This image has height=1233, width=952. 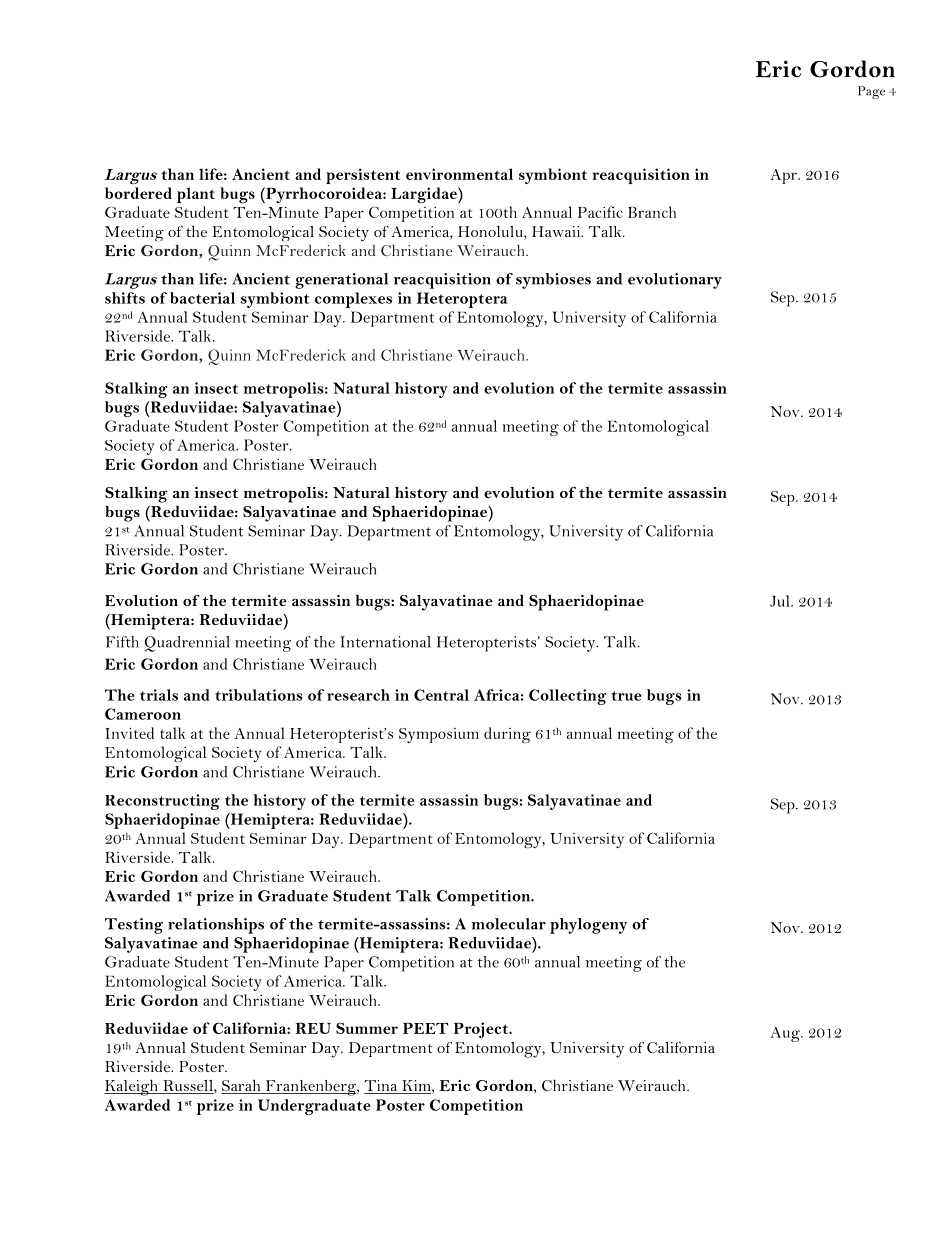 What do you see at coordinates (187, 644) in the image?
I see `Quadrennial` at bounding box center [187, 644].
